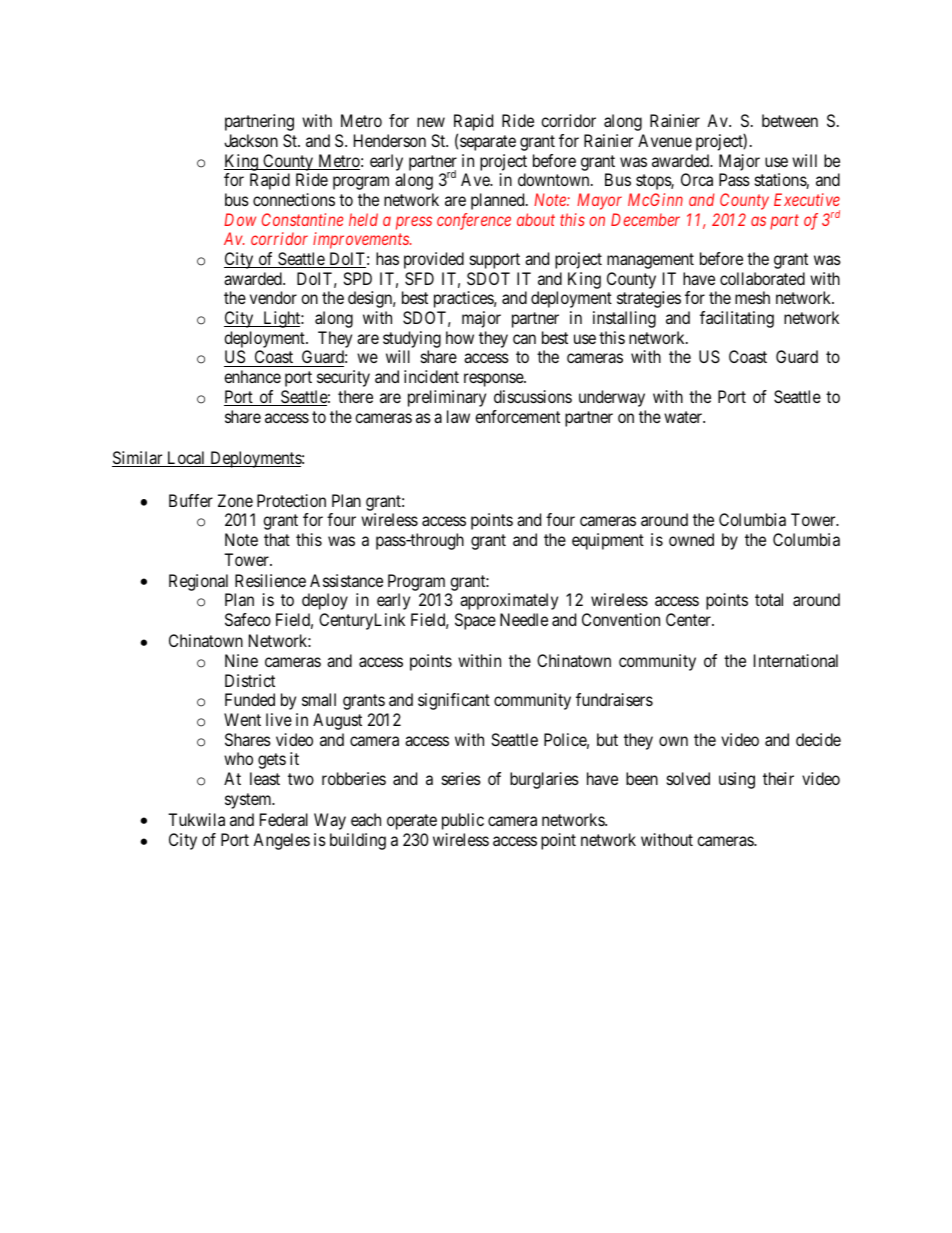 This screenshot has height=1233, width=952. What do you see at coordinates (458, 416) in the screenshot?
I see `law` at bounding box center [458, 416].
